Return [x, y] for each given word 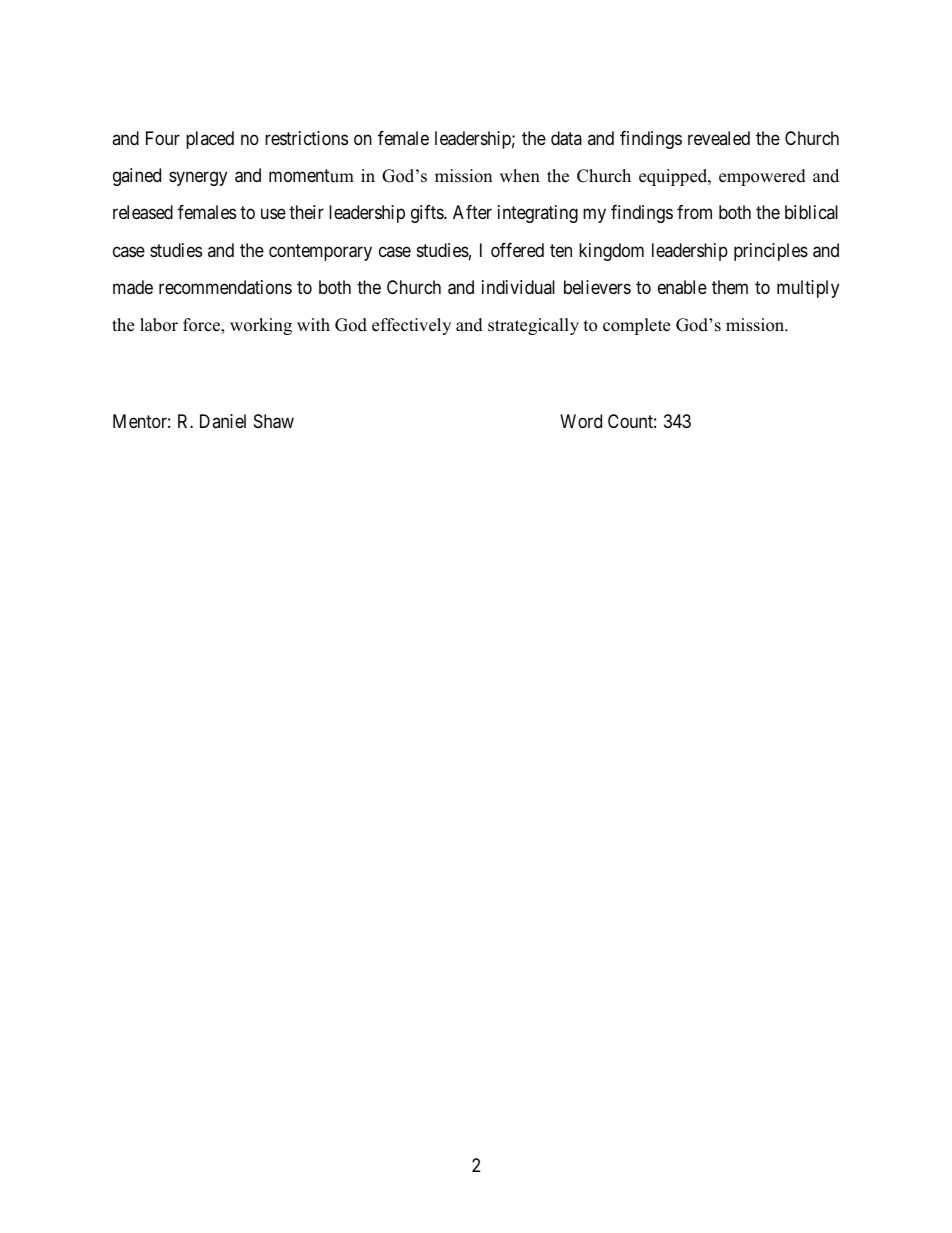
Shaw [274, 421]
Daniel [223, 421]
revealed [719, 138]
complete [636, 326]
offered [517, 250]
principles [771, 252]
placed [210, 140]
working [261, 326]
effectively [411, 326]
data [566, 138]
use [273, 214]
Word [581, 421]
